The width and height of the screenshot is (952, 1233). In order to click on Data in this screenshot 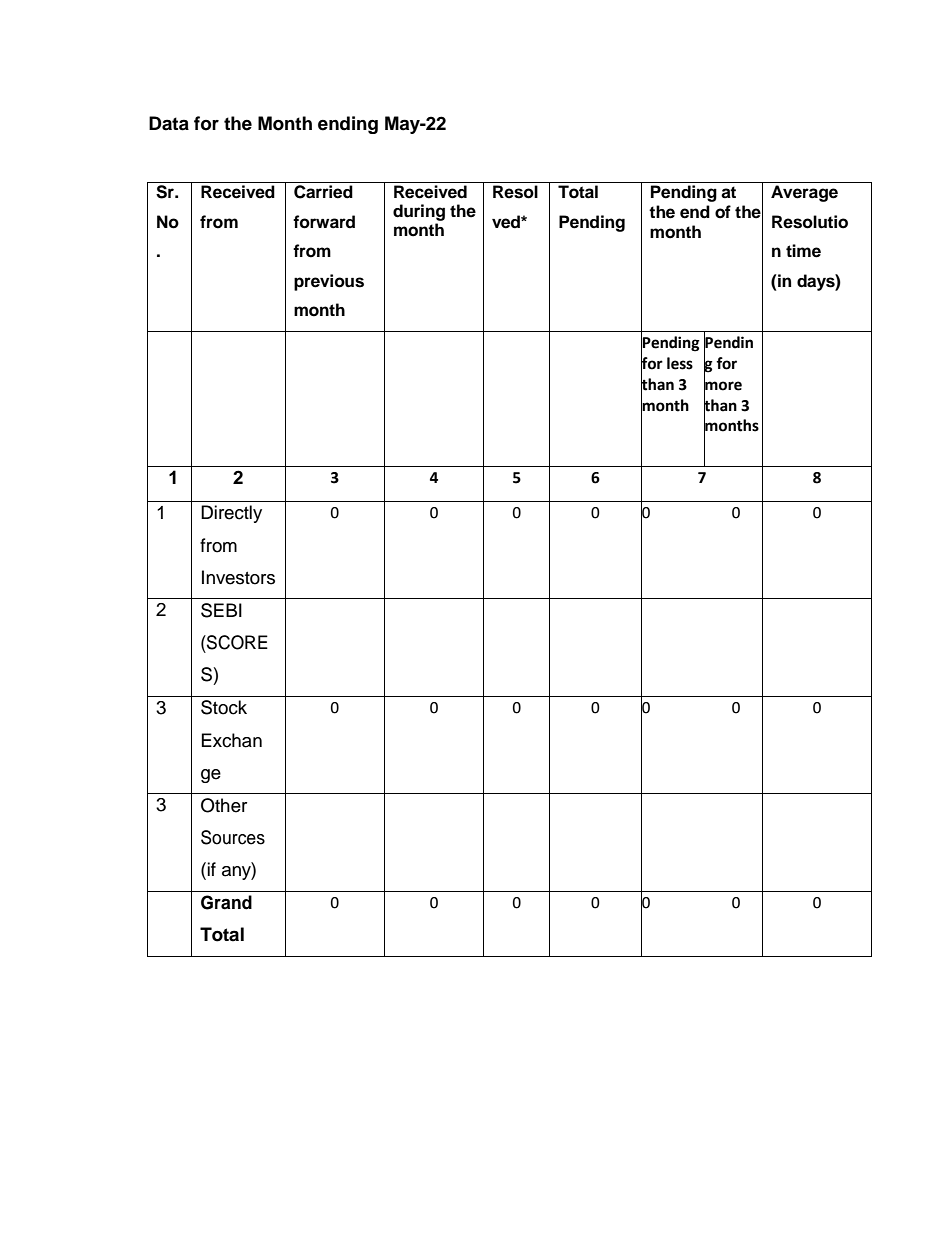, I will do `click(169, 123)`.
